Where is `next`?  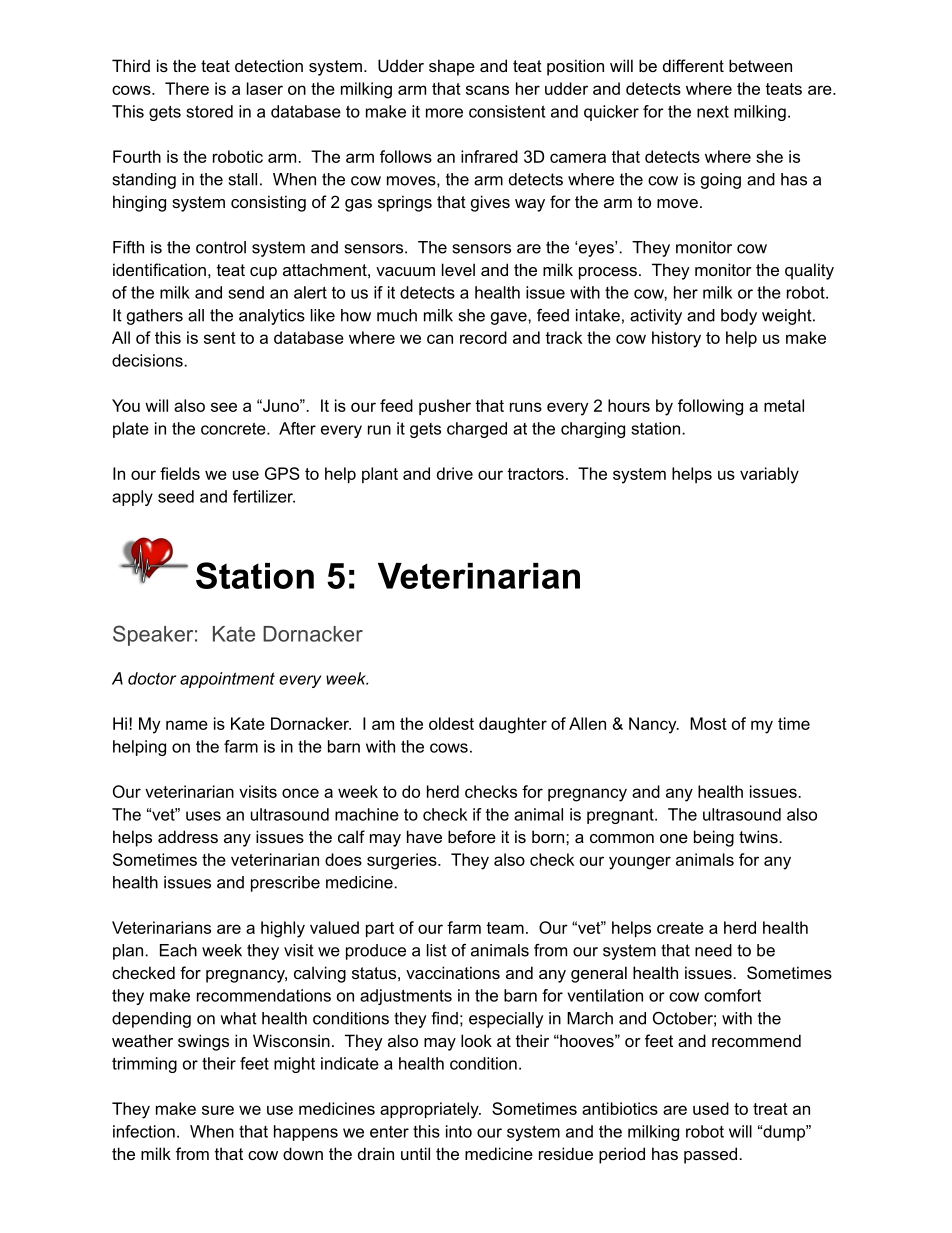
next is located at coordinates (713, 111).
